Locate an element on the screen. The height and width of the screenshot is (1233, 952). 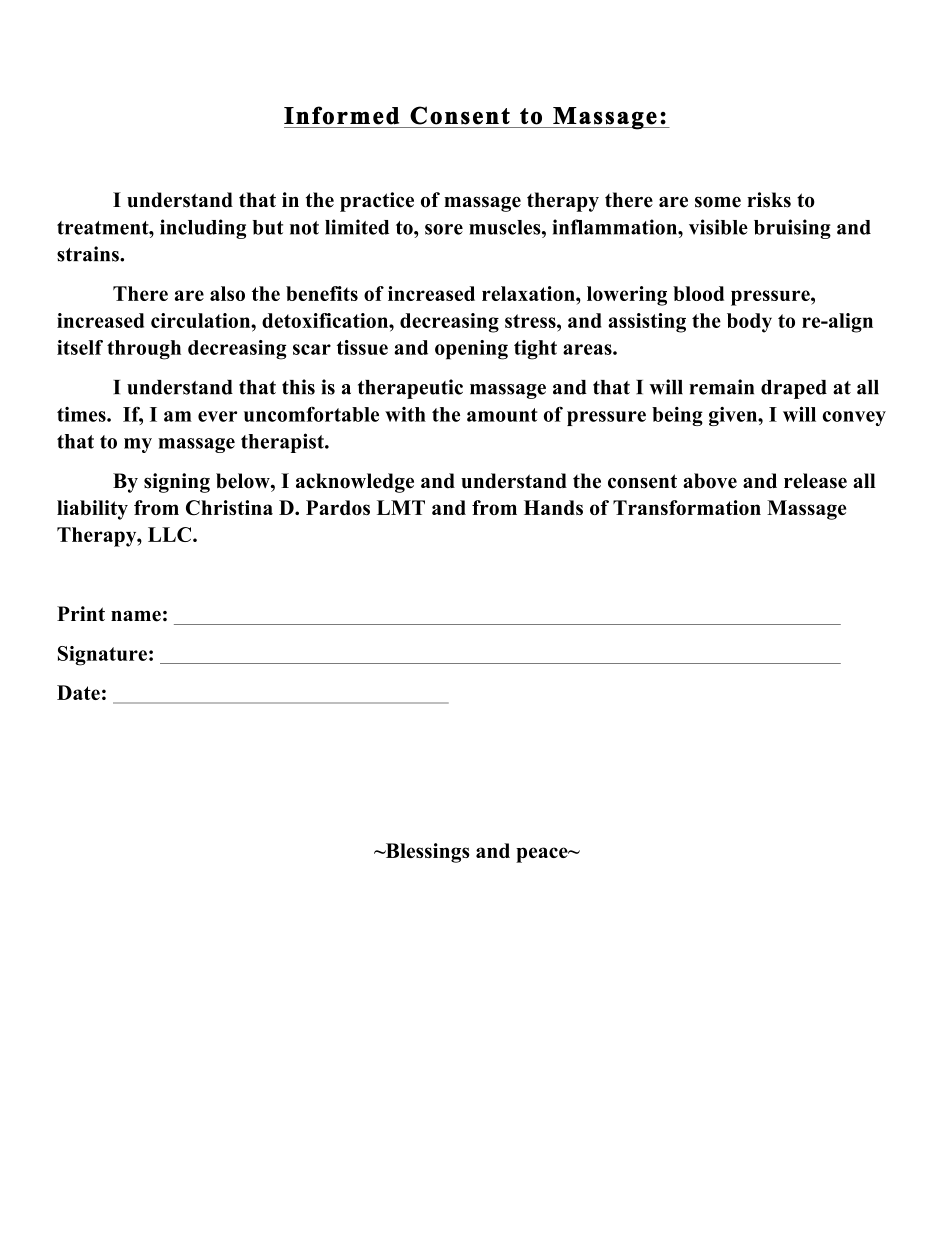
Transformation is located at coordinates (687, 507).
